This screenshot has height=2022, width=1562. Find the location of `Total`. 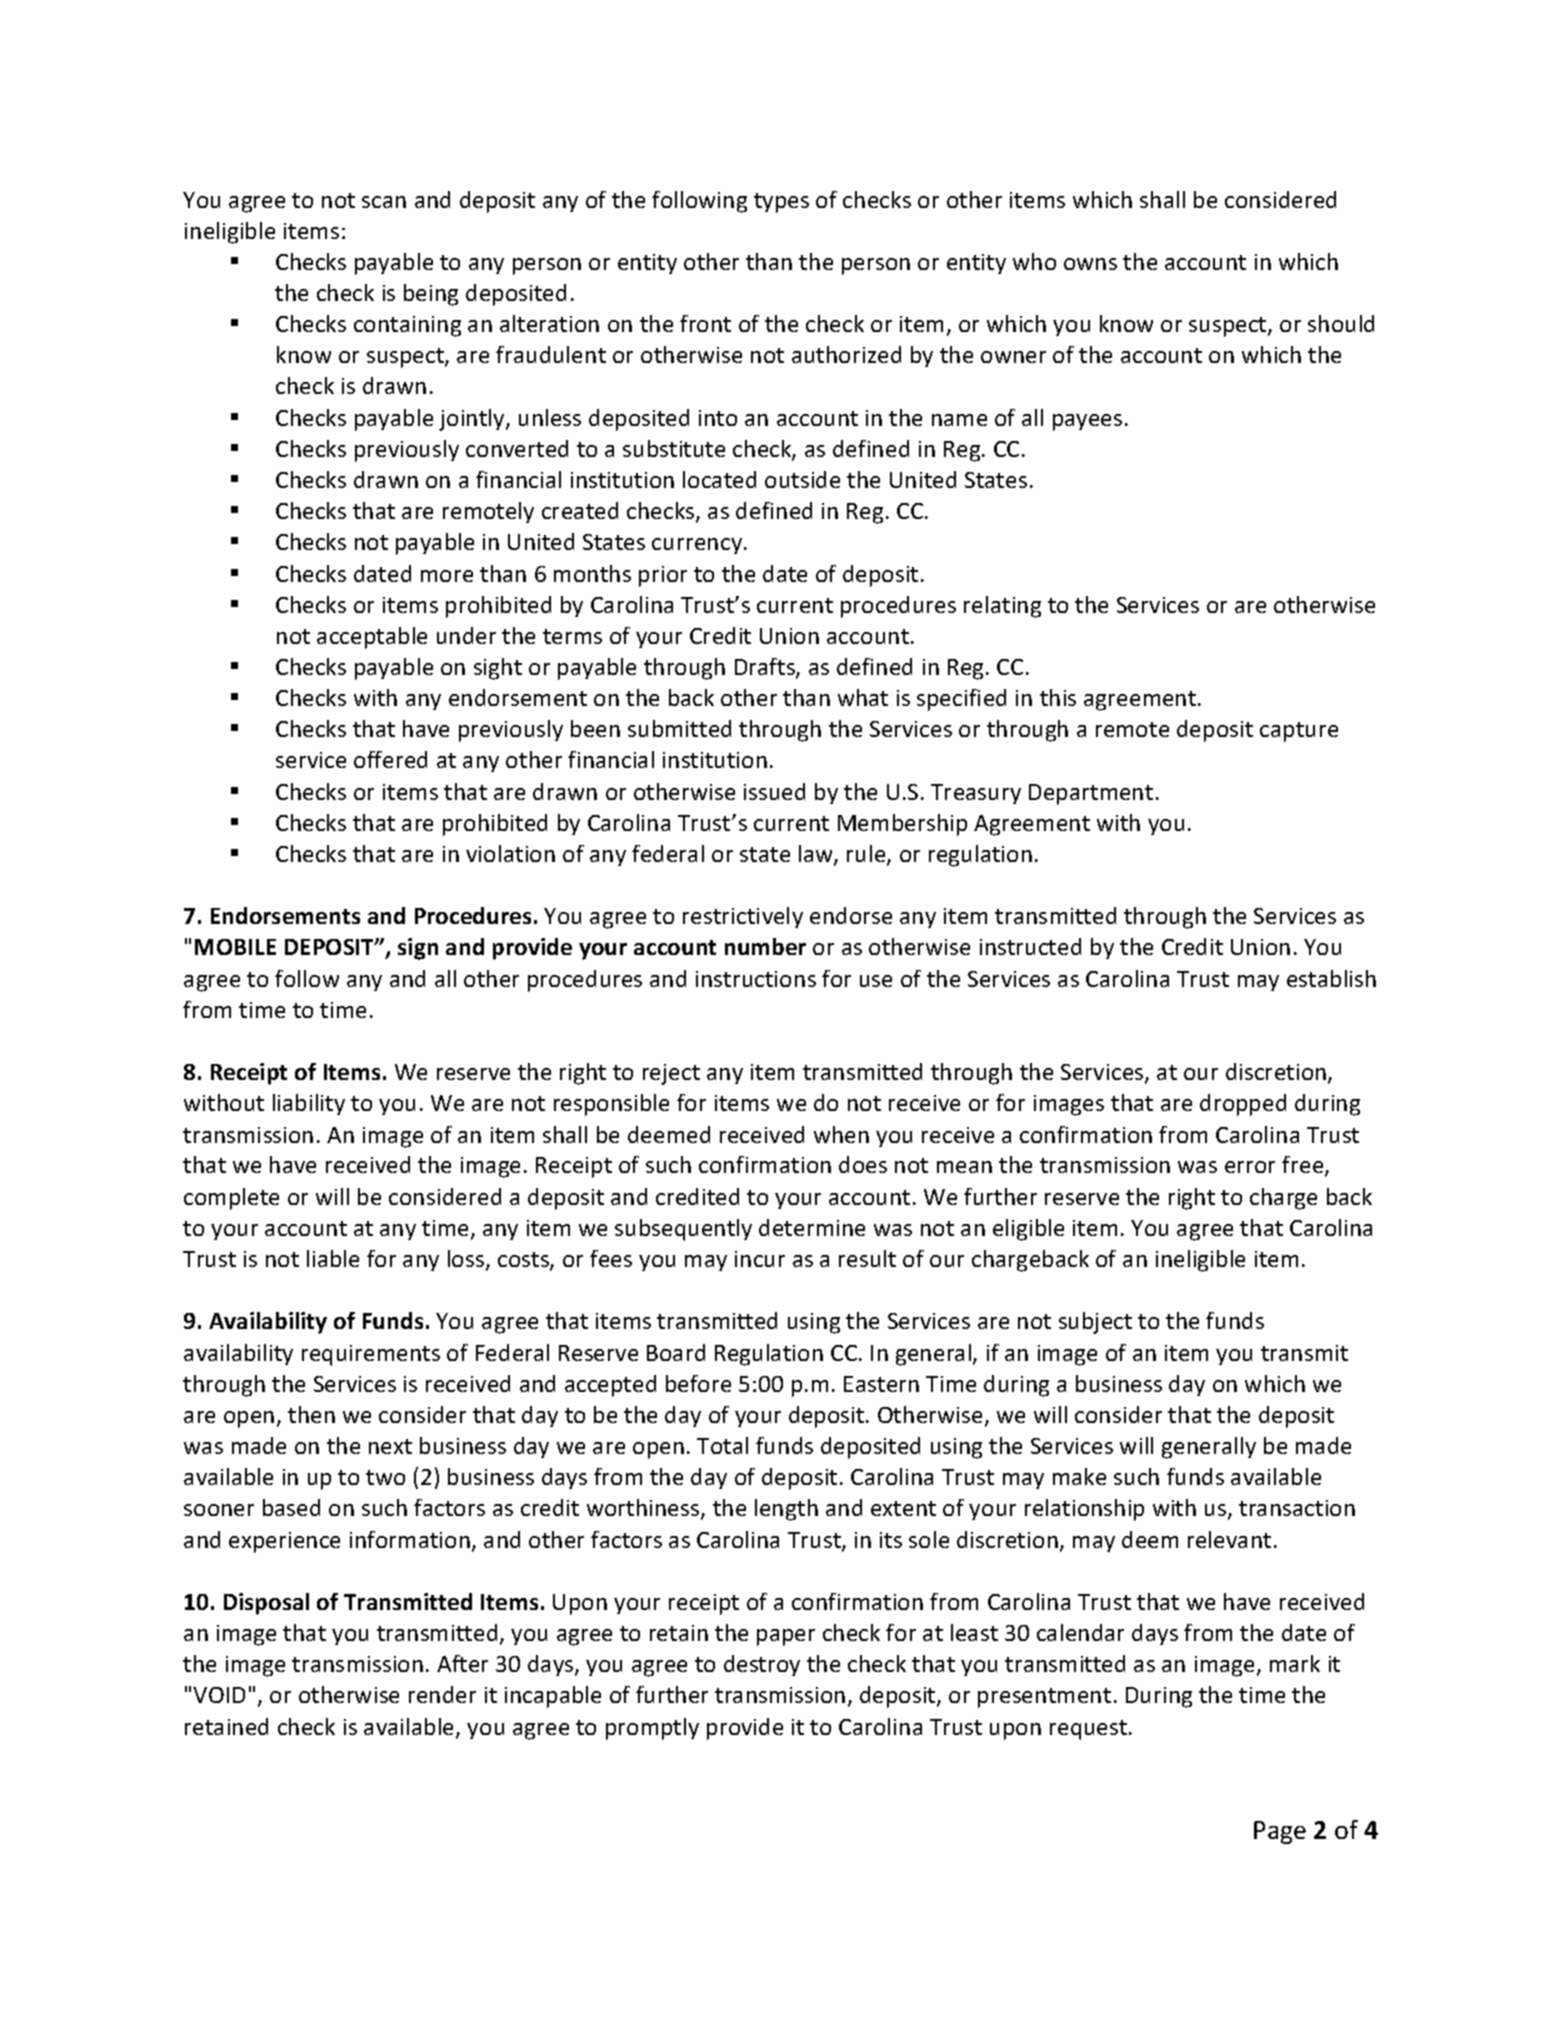

Total is located at coordinates (722, 1445).
